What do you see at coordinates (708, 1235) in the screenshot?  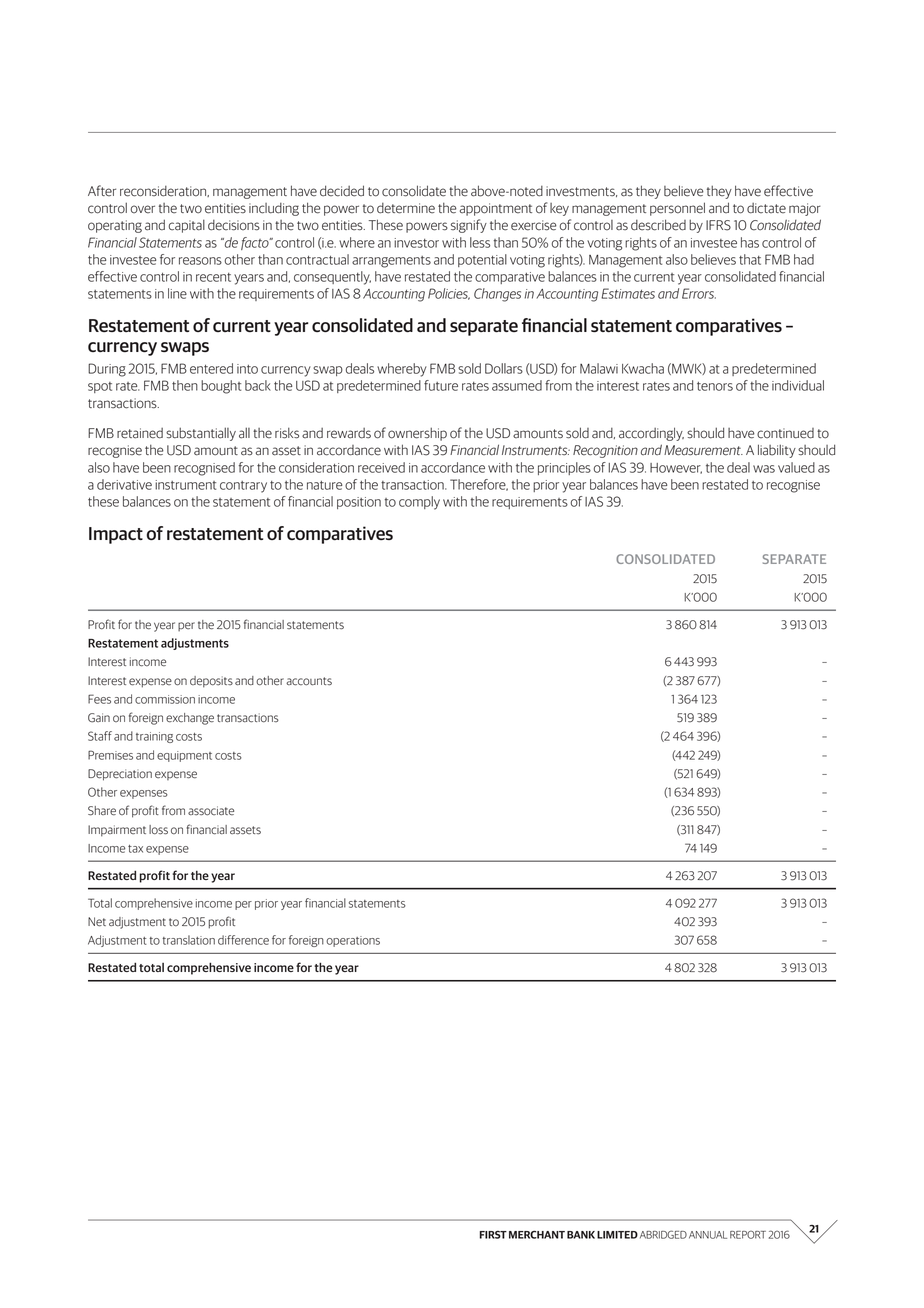 I see `ANNUAL` at bounding box center [708, 1235].
